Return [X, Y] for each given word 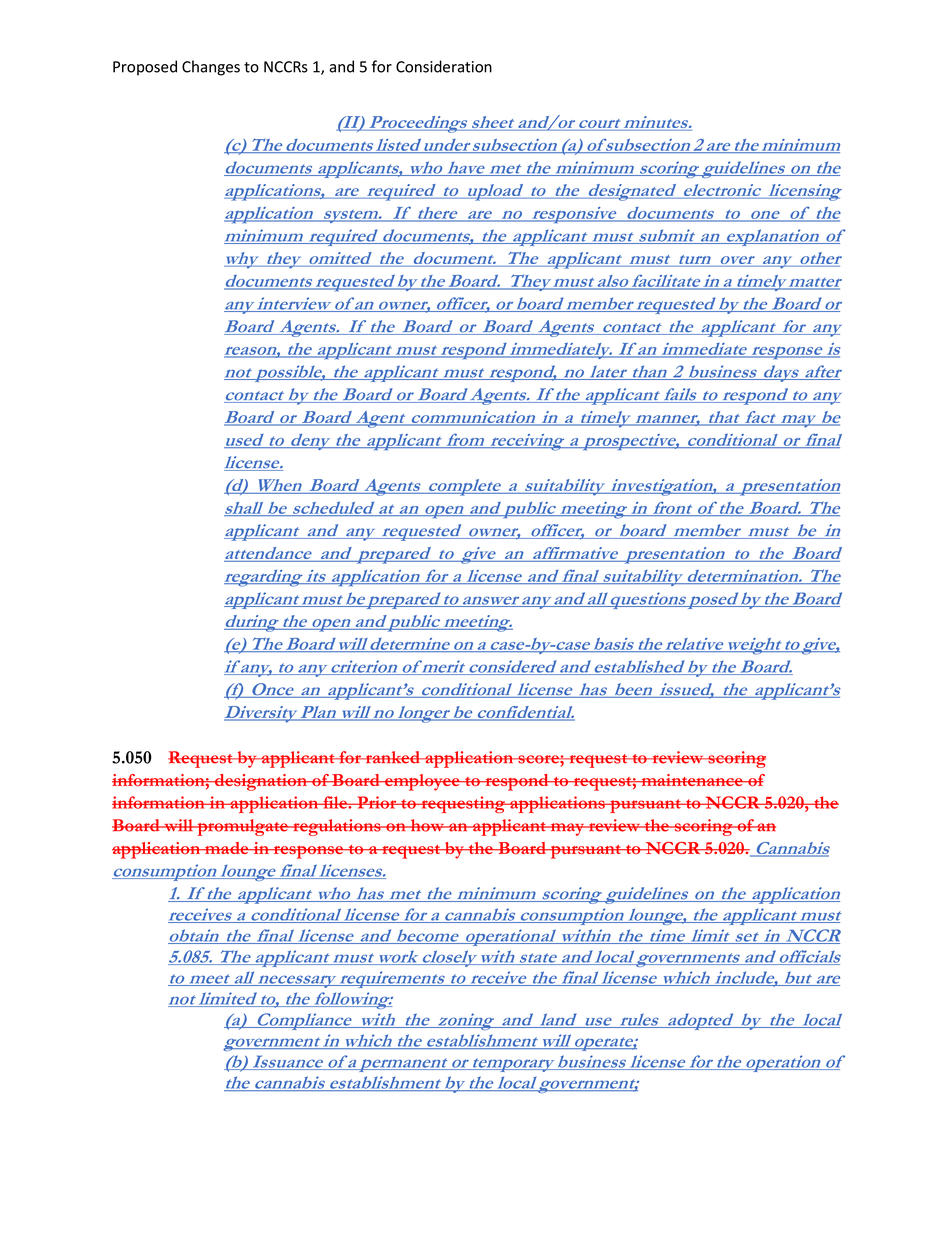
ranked [393, 757]
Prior [377, 802]
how [427, 825]
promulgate [242, 827]
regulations [337, 827]
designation [261, 782]
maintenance [692, 780]
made [227, 848]
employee [422, 782]
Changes [211, 68]
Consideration [444, 66]
